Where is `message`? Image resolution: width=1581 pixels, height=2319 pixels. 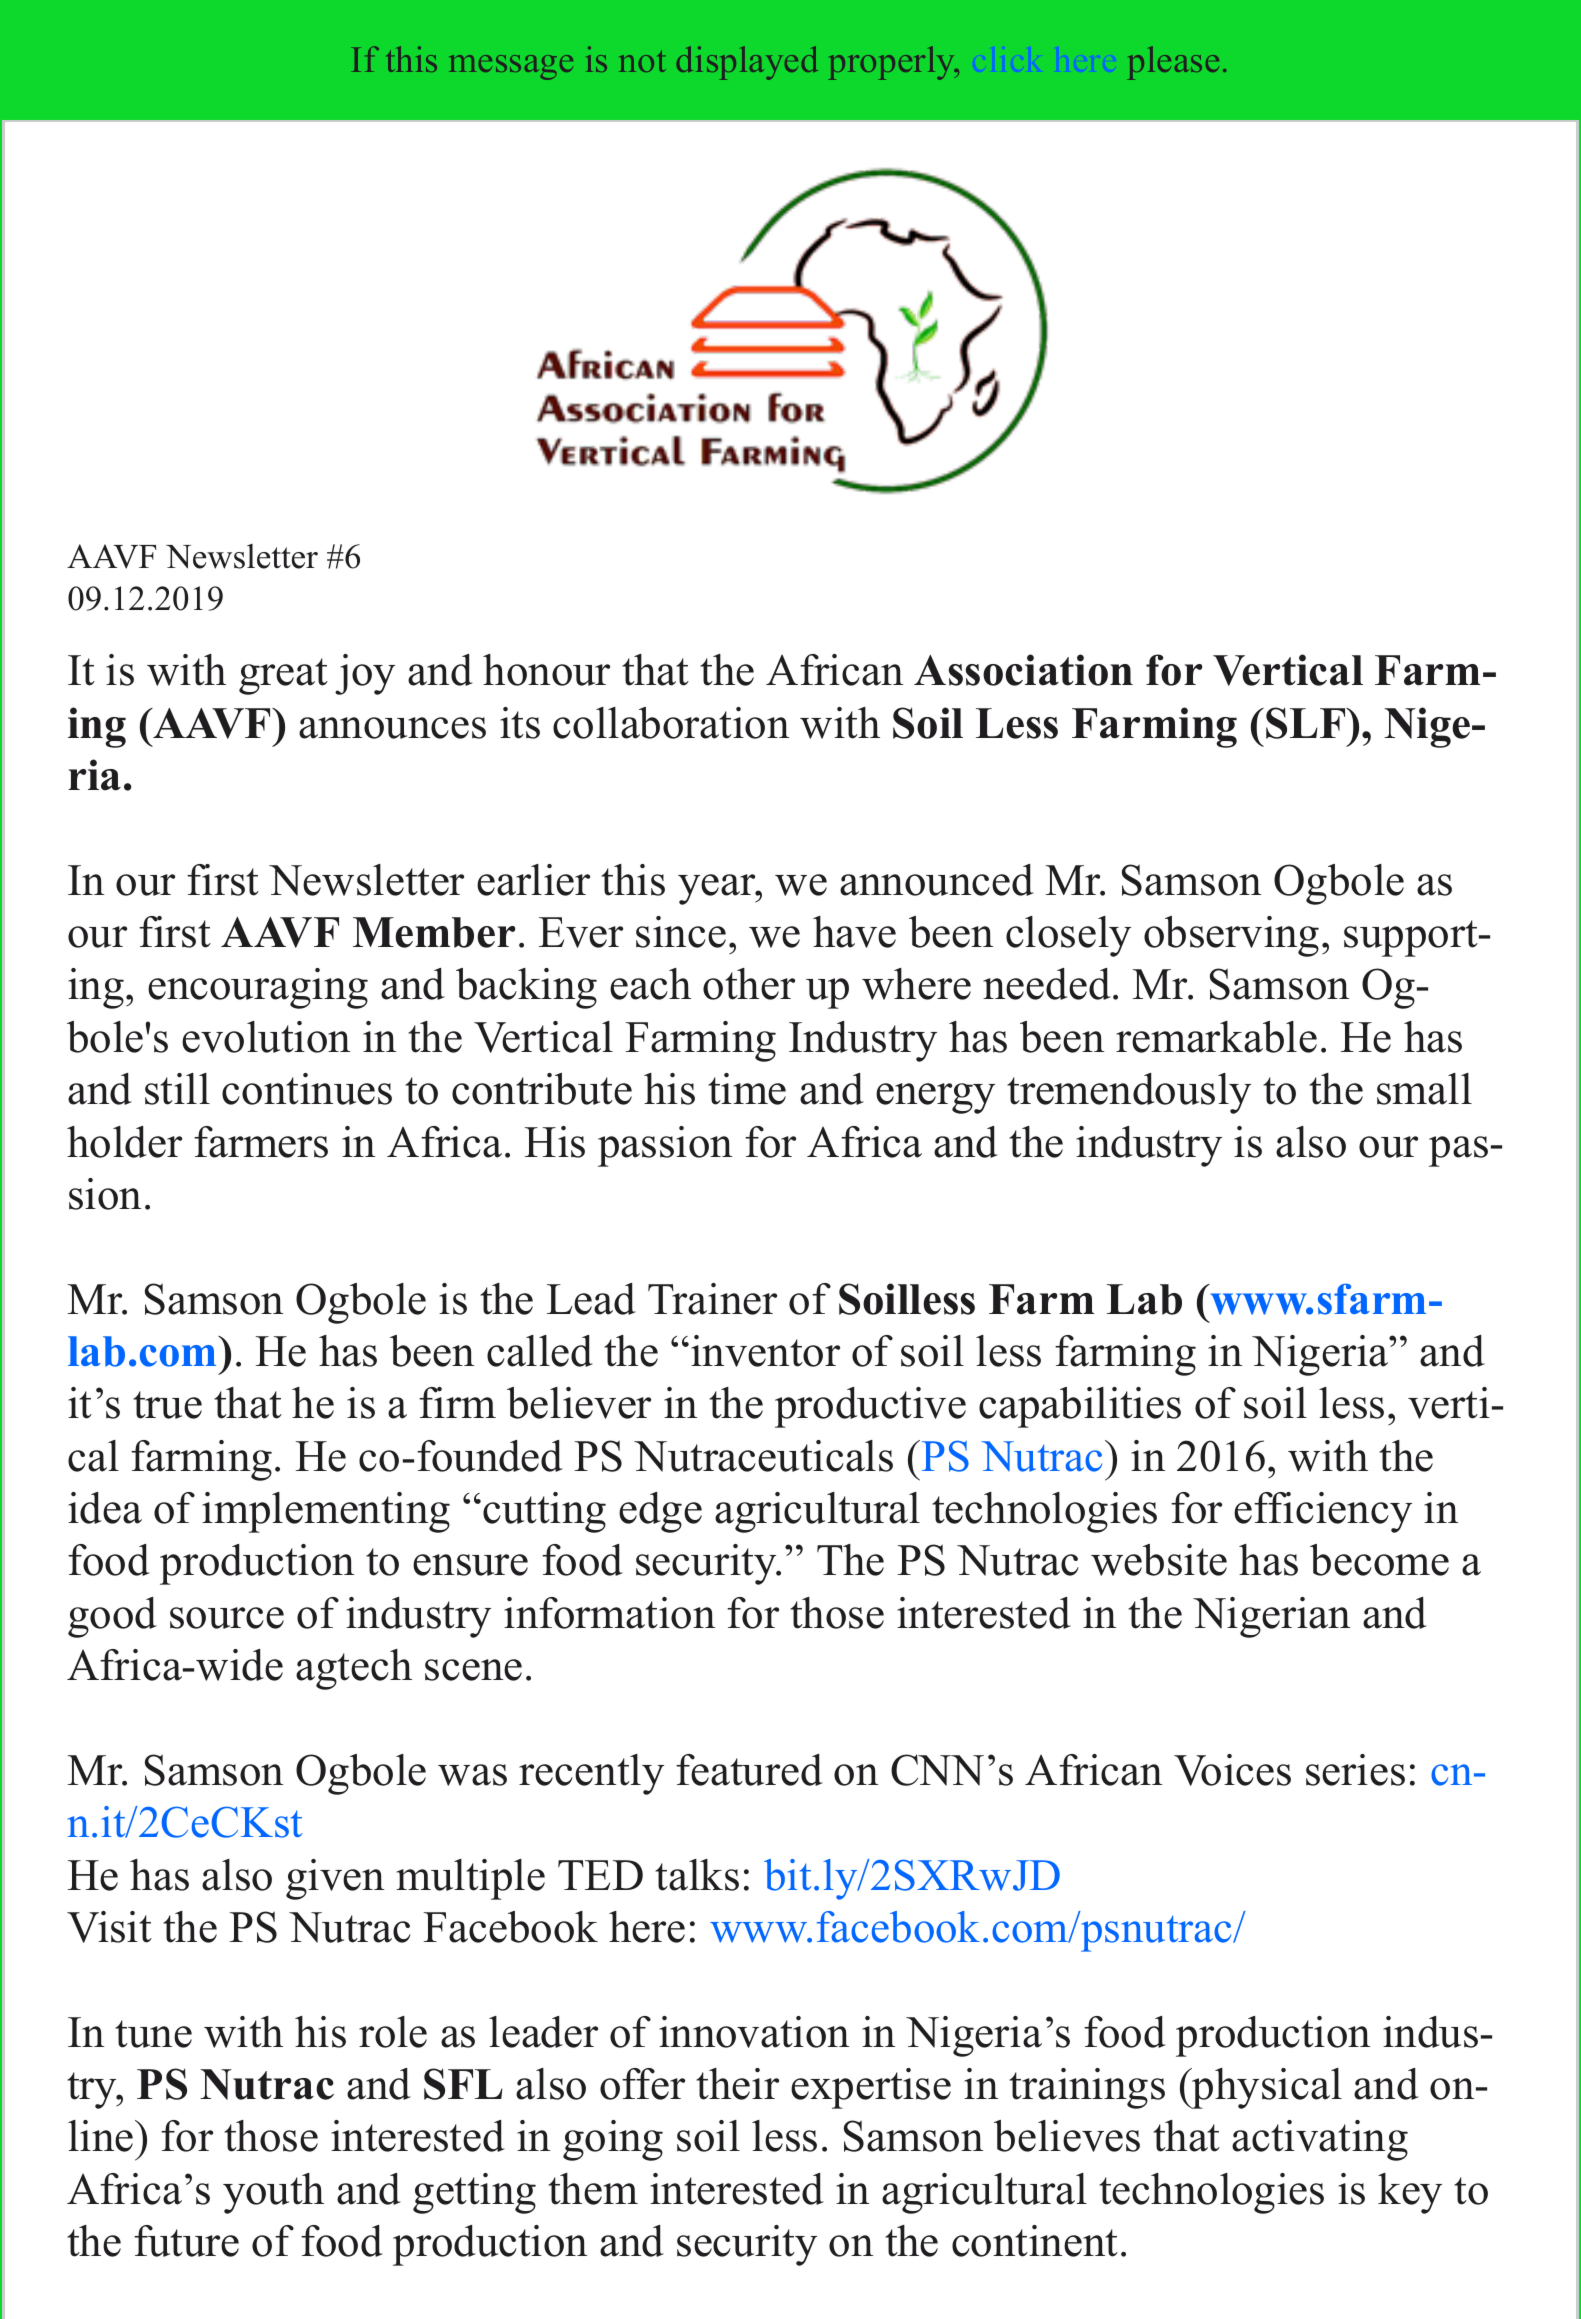 message is located at coordinates (511, 67).
